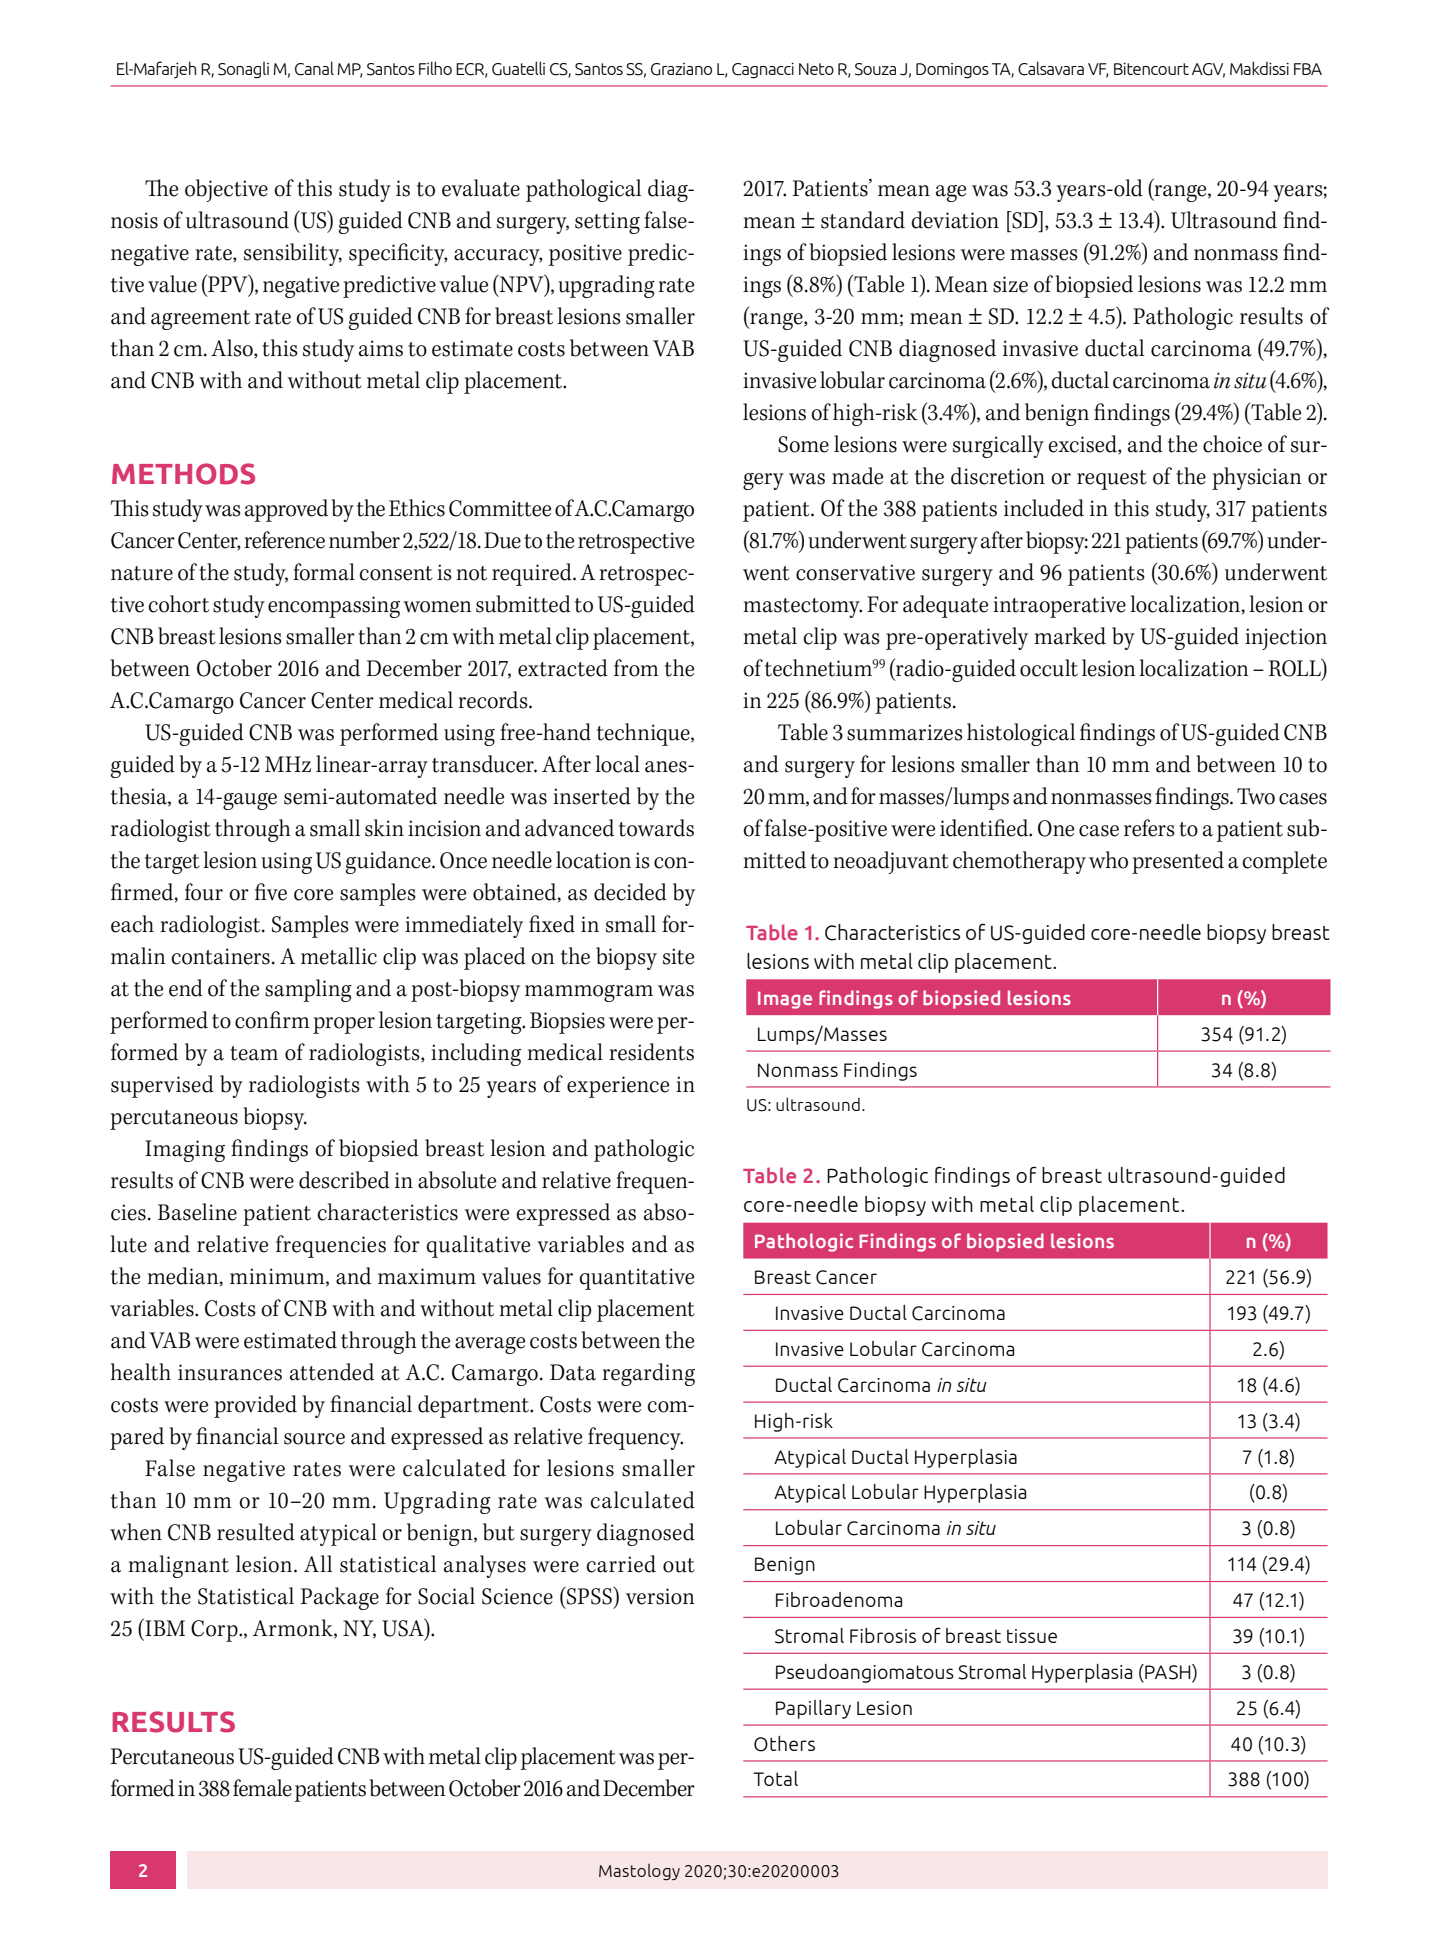 This document has width=1452, height=1936. What do you see at coordinates (262, 1788) in the document?
I see `female` at bounding box center [262, 1788].
